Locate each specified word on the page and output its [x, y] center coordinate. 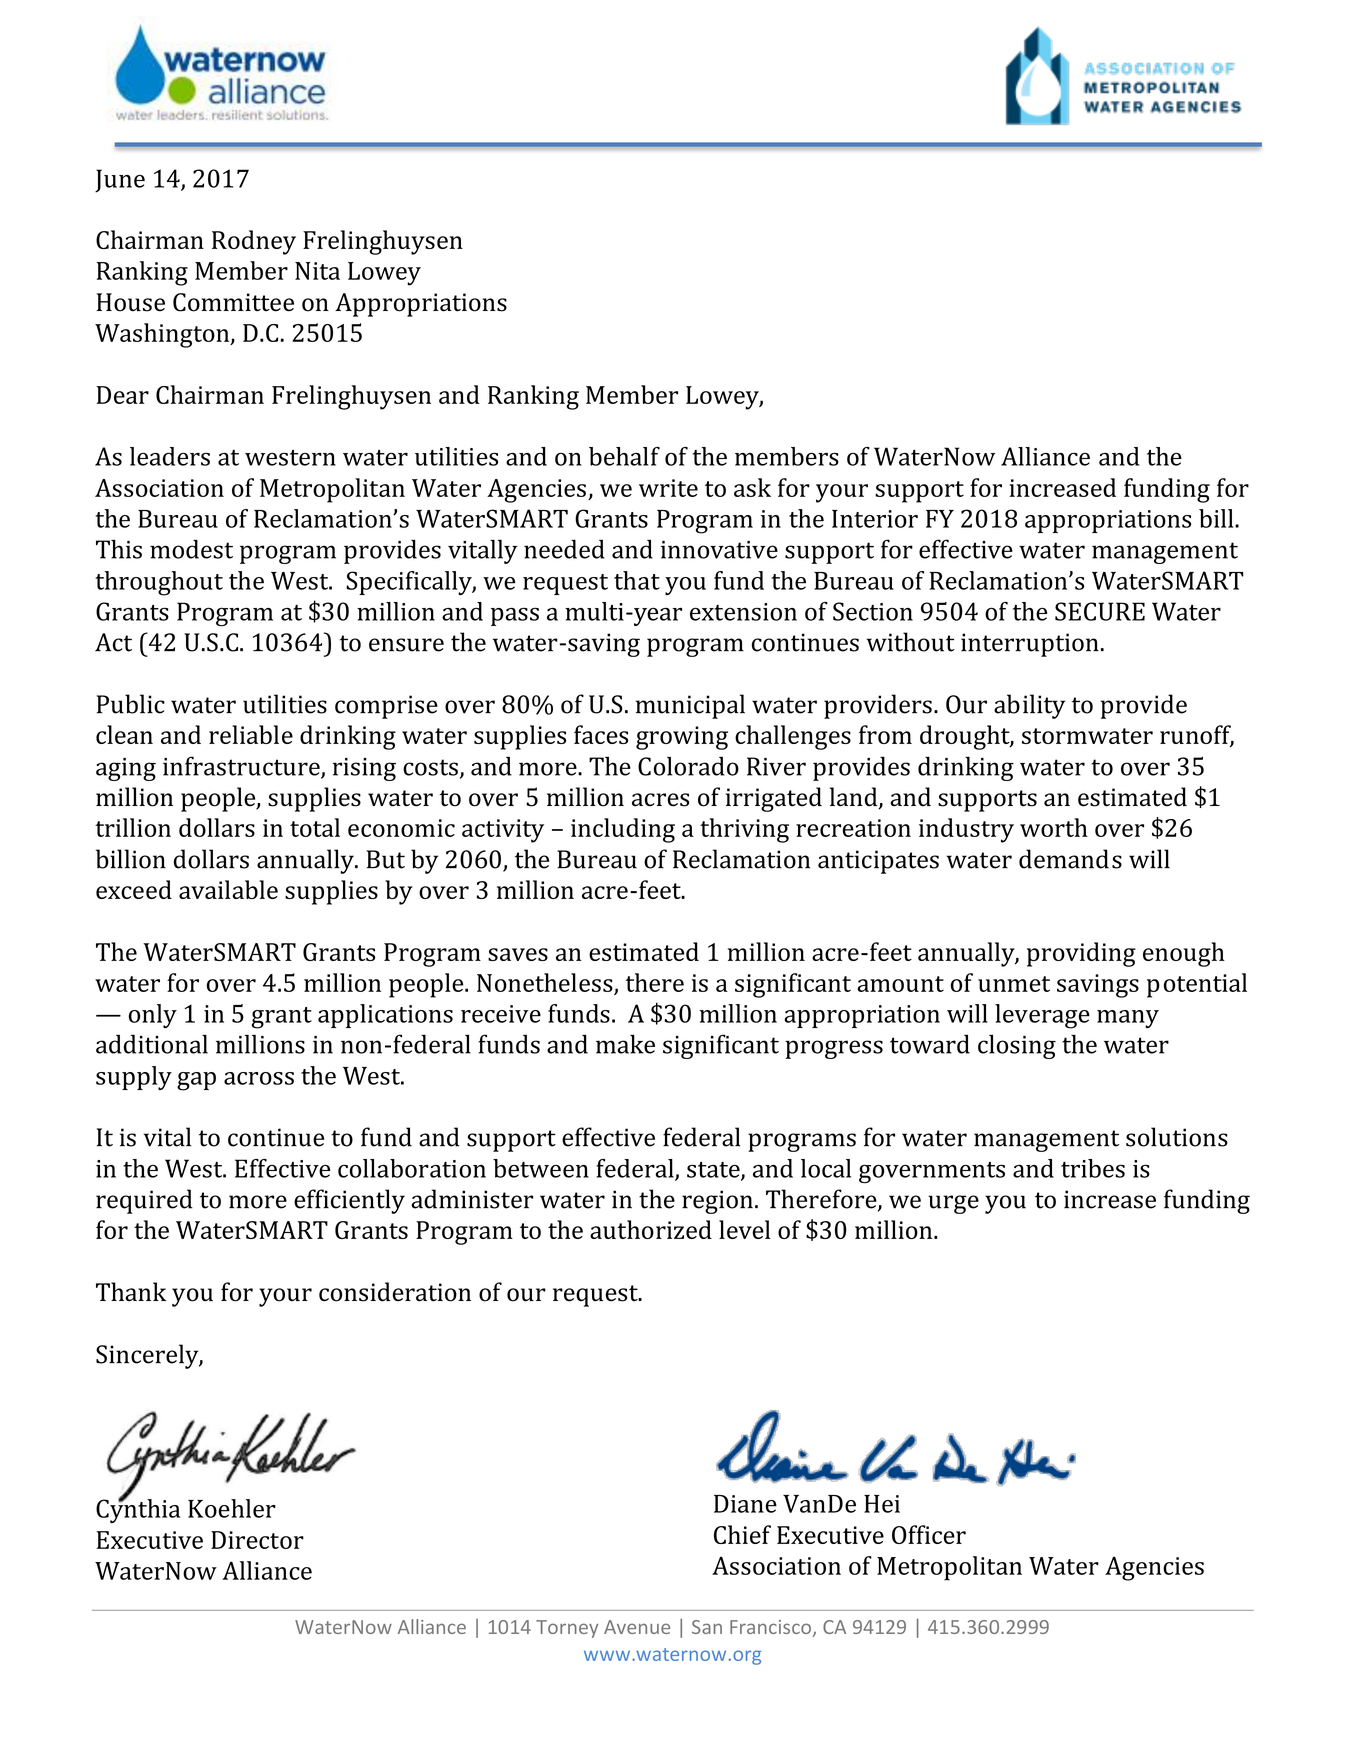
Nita [317, 271]
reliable [251, 734]
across [259, 1078]
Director [257, 1540]
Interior [875, 519]
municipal [690, 706]
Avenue [637, 1627]
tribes [1093, 1168]
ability [1029, 706]
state [714, 1171]
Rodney [254, 242]
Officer [929, 1534]
